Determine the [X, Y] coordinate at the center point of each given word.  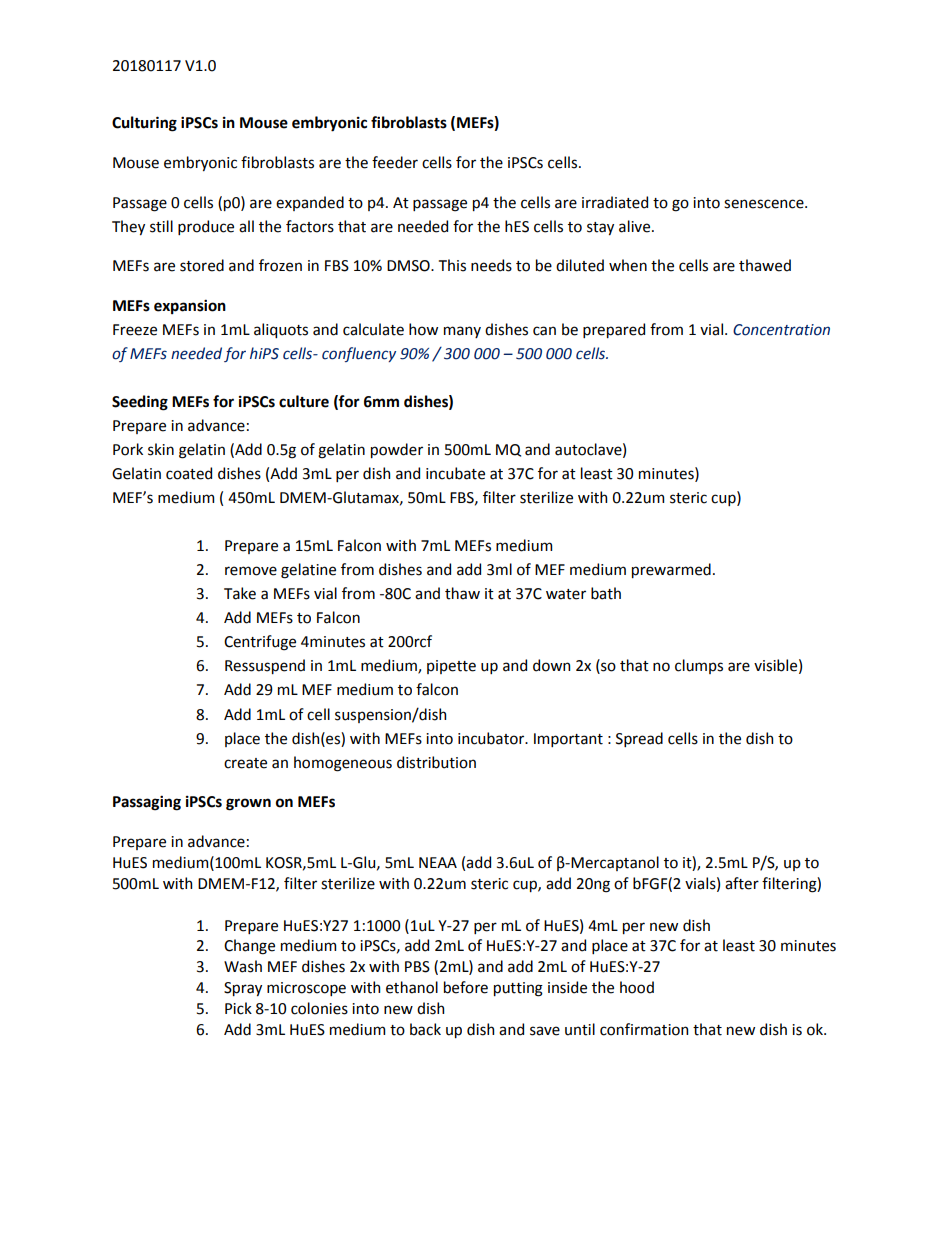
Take [240, 593]
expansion [190, 306]
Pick [238, 1008]
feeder [395, 162]
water [566, 594]
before [466, 987]
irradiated [615, 202]
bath [606, 593]
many [462, 332]
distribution [436, 762]
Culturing [144, 124]
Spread [639, 739]
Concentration [781, 330]
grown [248, 804]
